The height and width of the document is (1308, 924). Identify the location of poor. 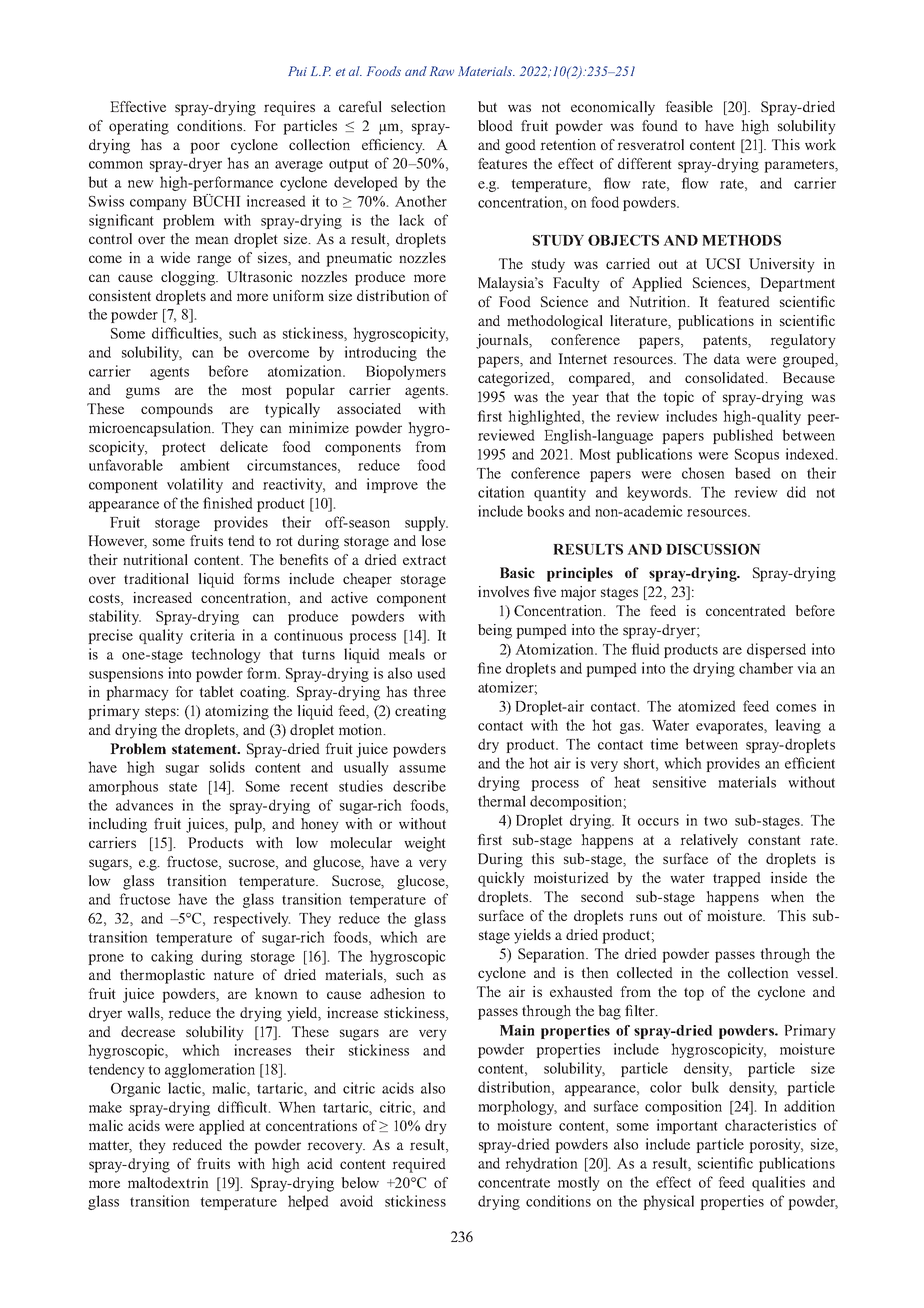
(205, 148).
